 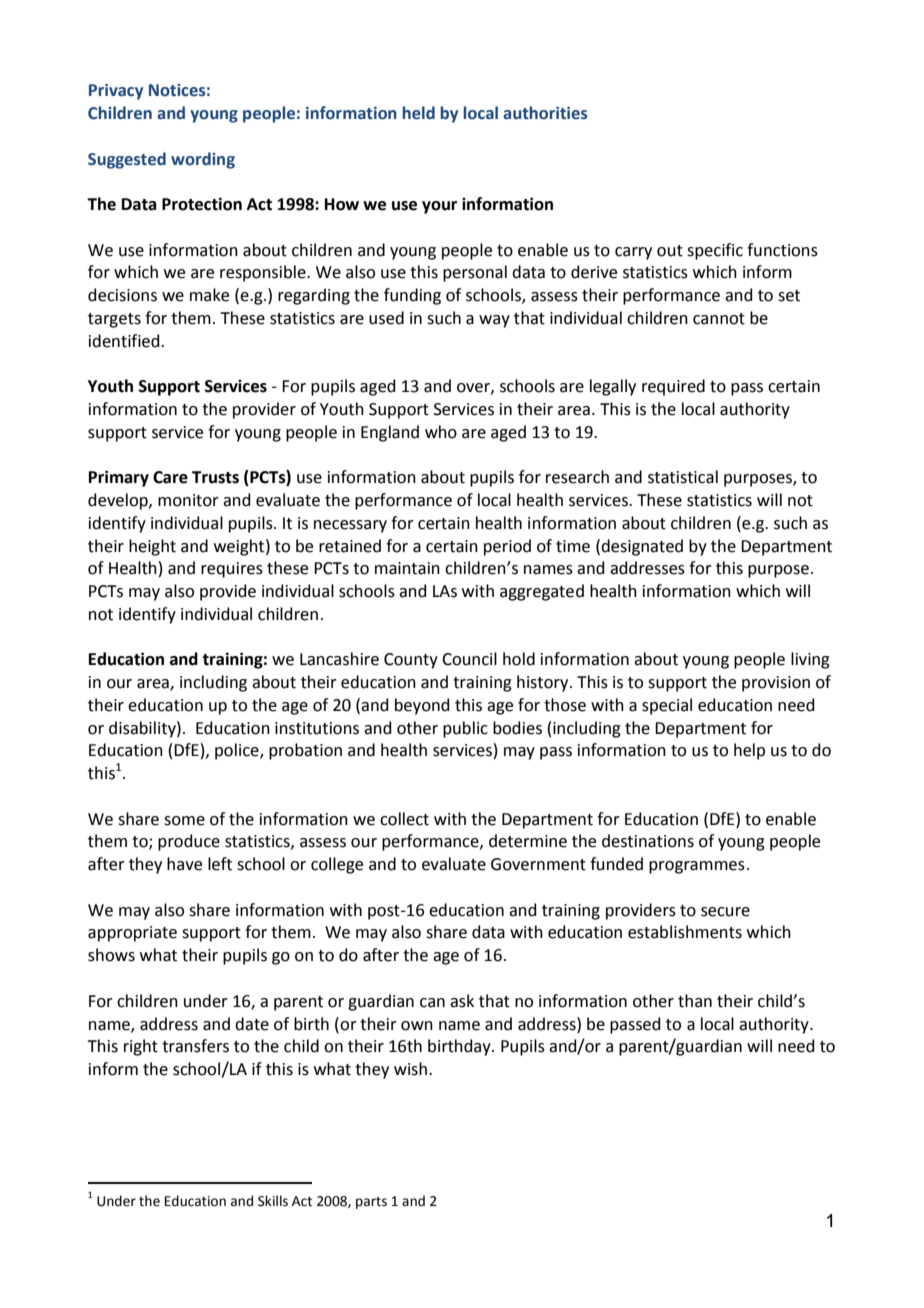 I want to click on wording, so click(x=203, y=160).
